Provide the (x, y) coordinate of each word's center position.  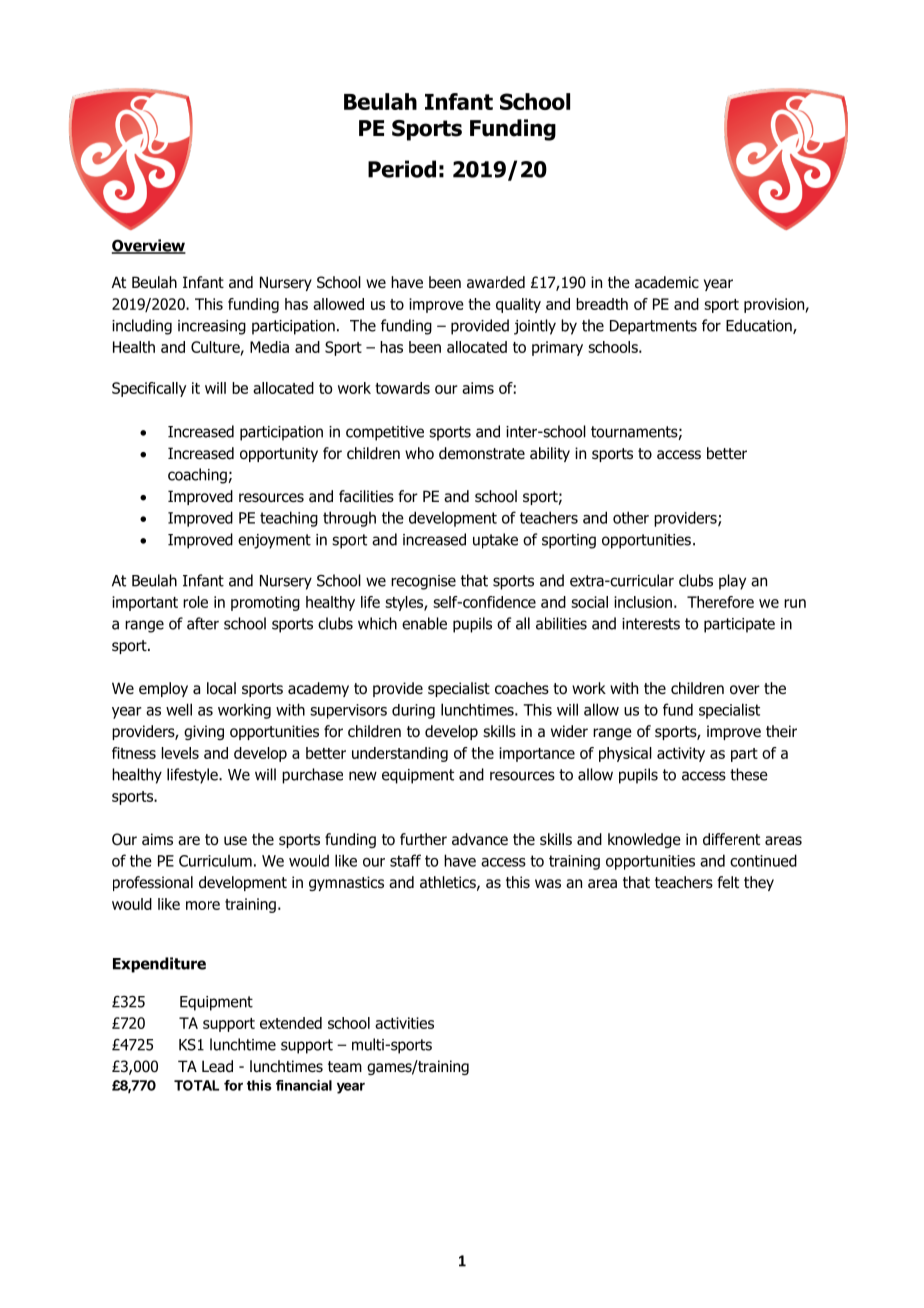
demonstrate (482, 453)
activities (404, 1023)
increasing (212, 327)
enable (424, 623)
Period (402, 169)
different (731, 839)
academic (667, 282)
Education (760, 326)
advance (480, 839)
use (235, 840)
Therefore (720, 602)
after (203, 623)
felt (728, 882)
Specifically (149, 389)
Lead (217, 1066)
